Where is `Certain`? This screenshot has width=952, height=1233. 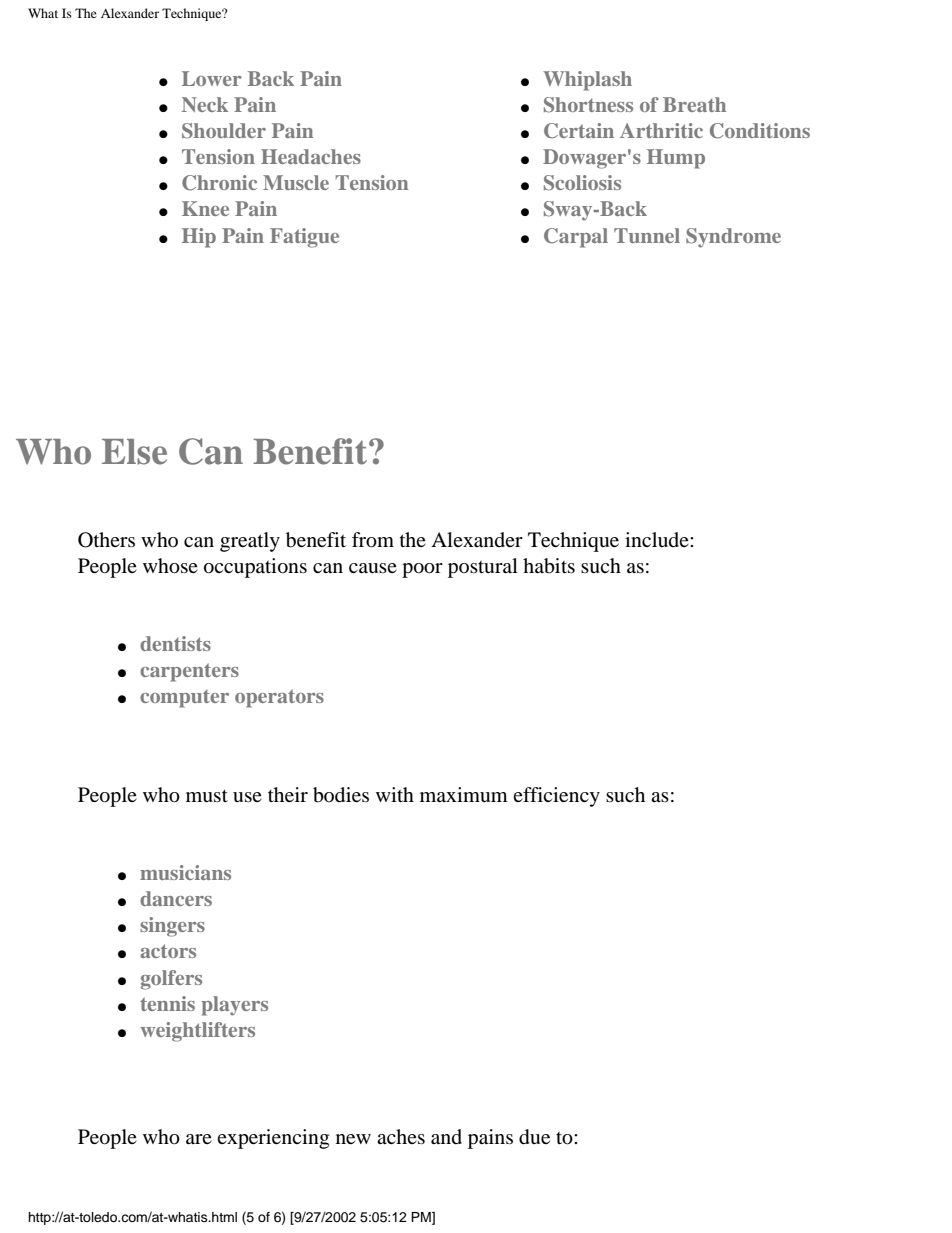
Certain is located at coordinates (579, 131).
